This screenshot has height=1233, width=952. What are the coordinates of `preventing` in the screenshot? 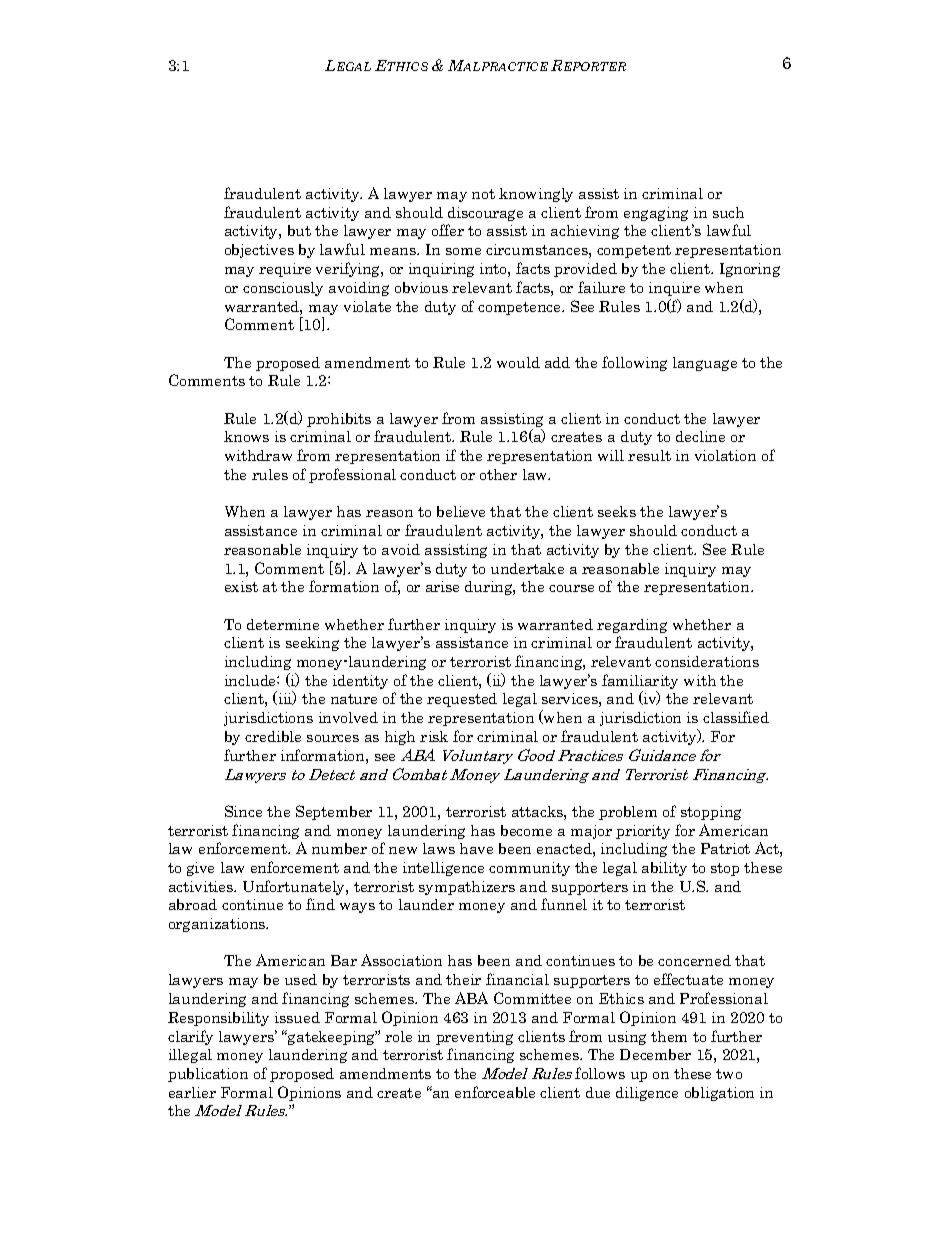 It's located at (474, 1038).
